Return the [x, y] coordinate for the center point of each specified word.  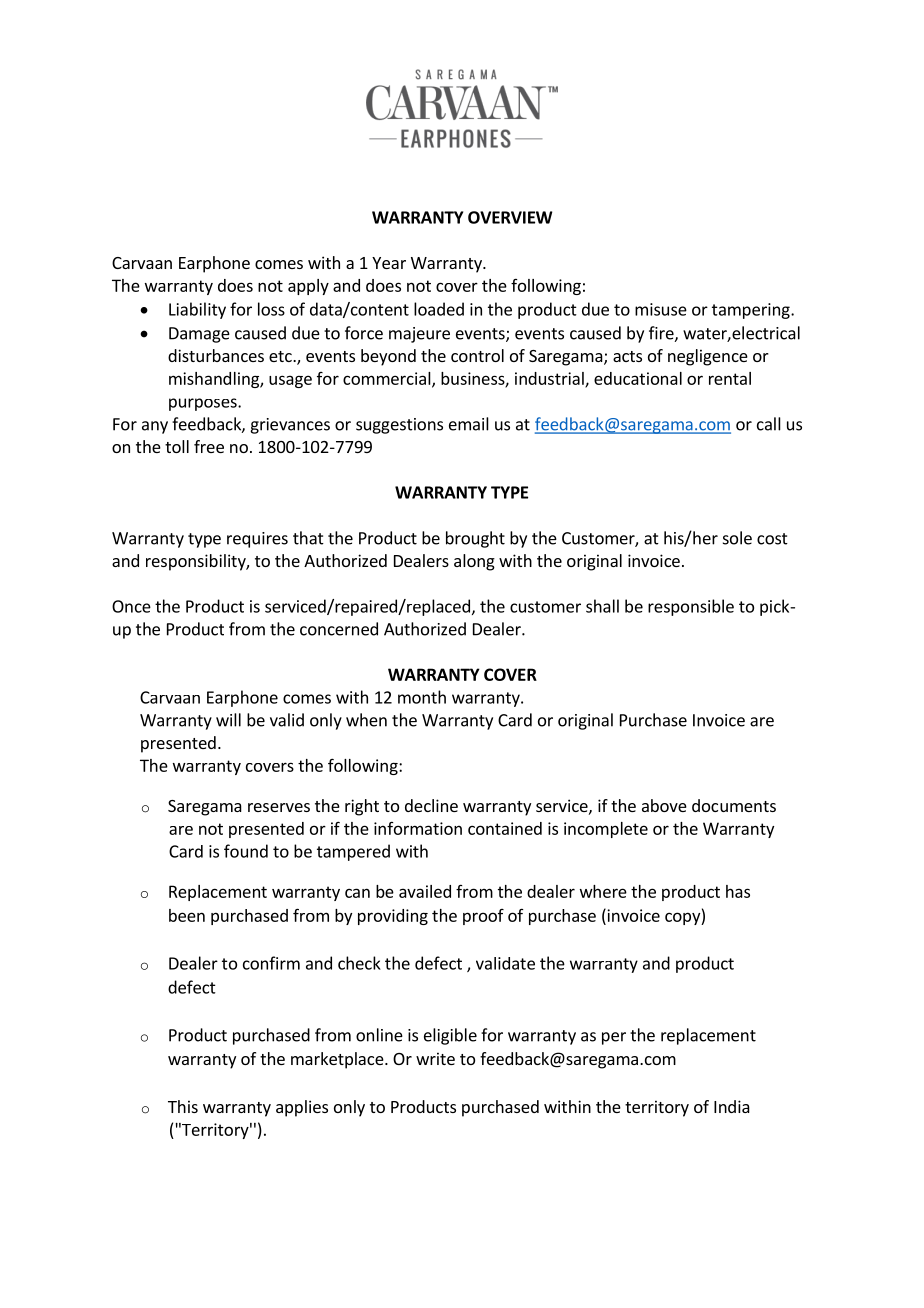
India [732, 1106]
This [183, 1106]
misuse [661, 309]
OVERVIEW [510, 217]
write [435, 1058]
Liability [197, 310]
